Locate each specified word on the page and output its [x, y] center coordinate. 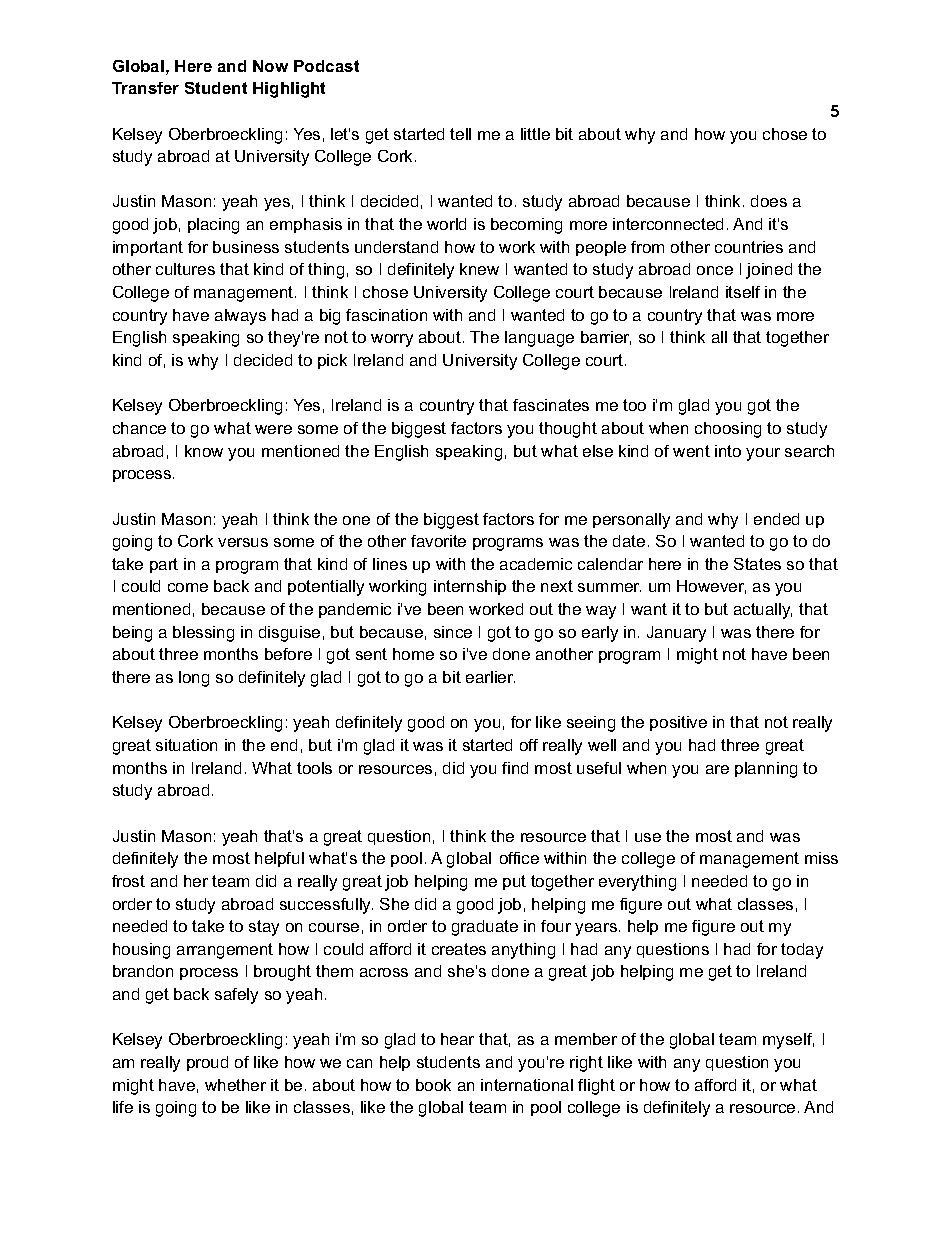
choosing [728, 430]
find [515, 768]
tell [460, 134]
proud [207, 1063]
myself [788, 1041]
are [717, 769]
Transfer [145, 88]
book [433, 1085]
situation [186, 745]
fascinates [551, 405]
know [204, 451]
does [769, 201]
